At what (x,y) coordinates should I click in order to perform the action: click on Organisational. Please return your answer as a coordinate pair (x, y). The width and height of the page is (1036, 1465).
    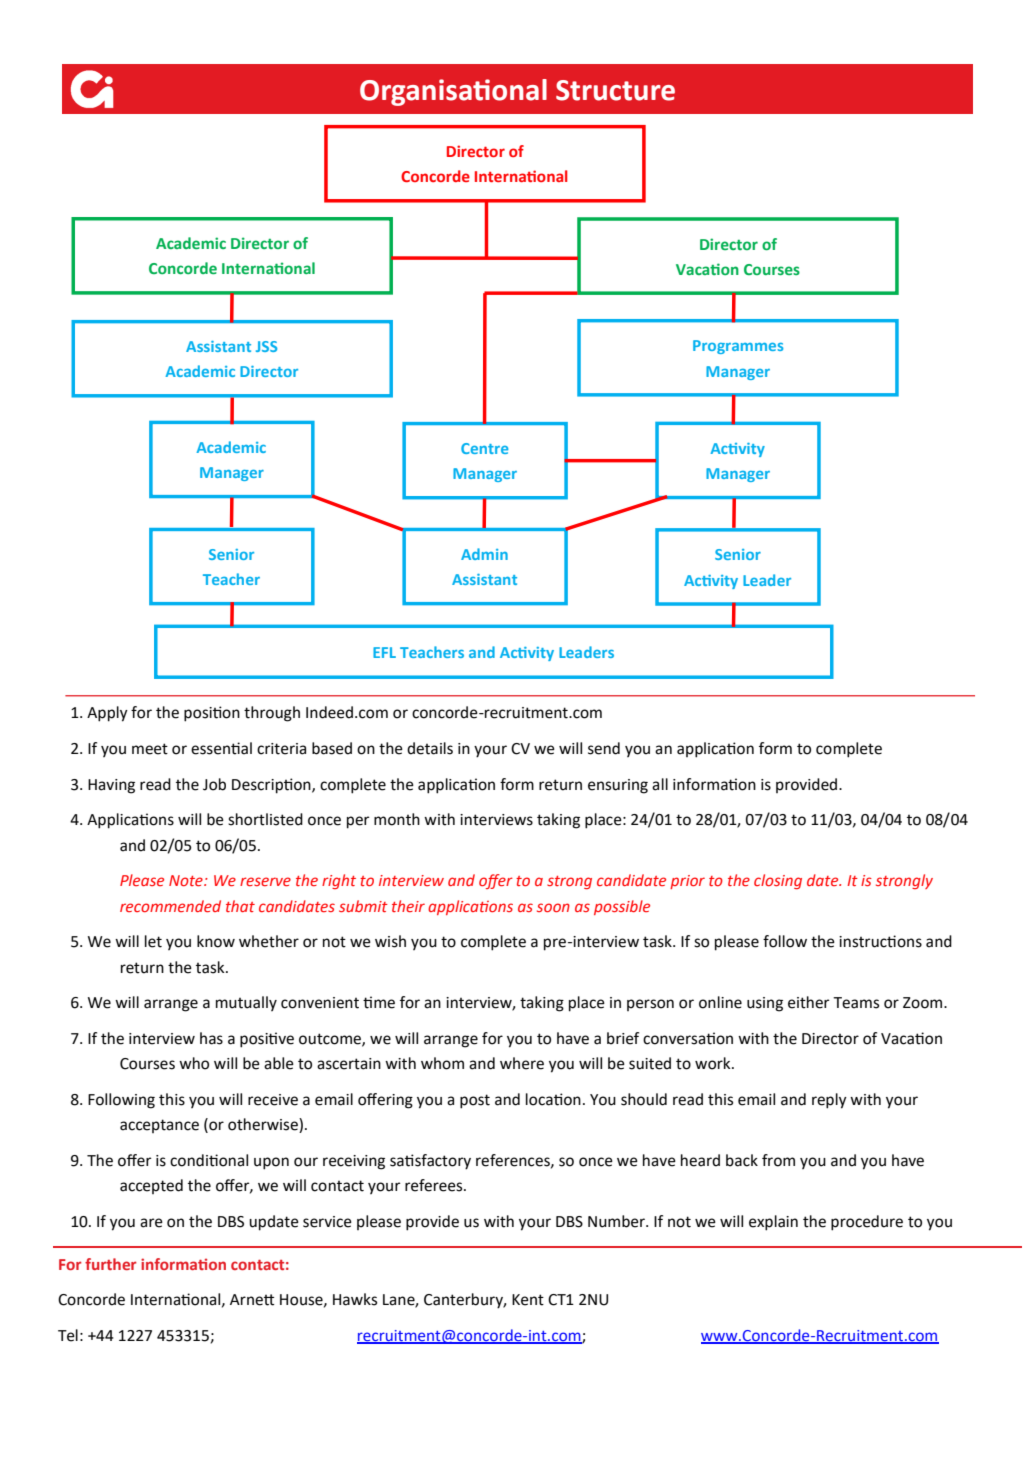
    Looking at the image, I should click on (453, 92).
